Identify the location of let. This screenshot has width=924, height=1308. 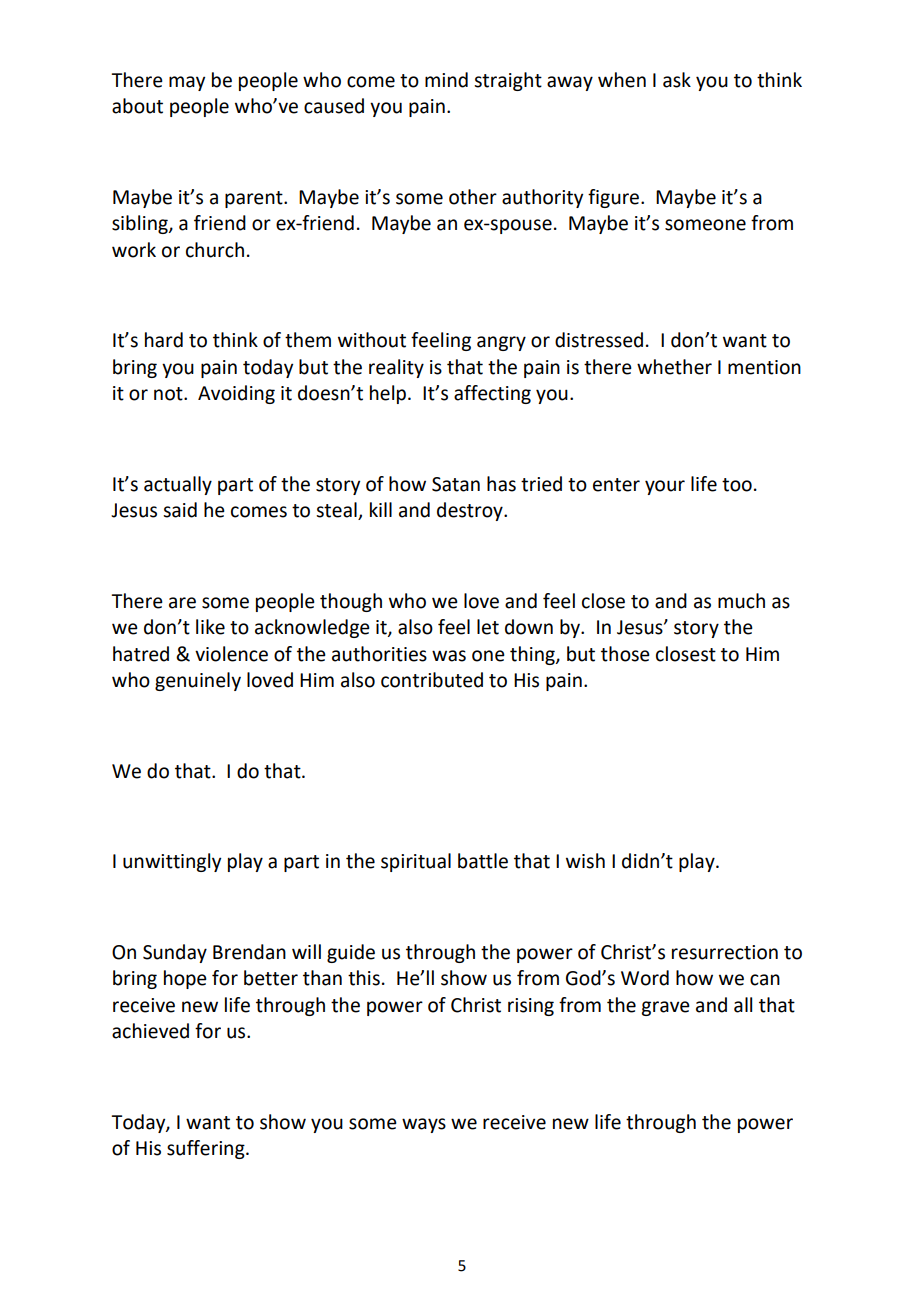
(488, 627).
